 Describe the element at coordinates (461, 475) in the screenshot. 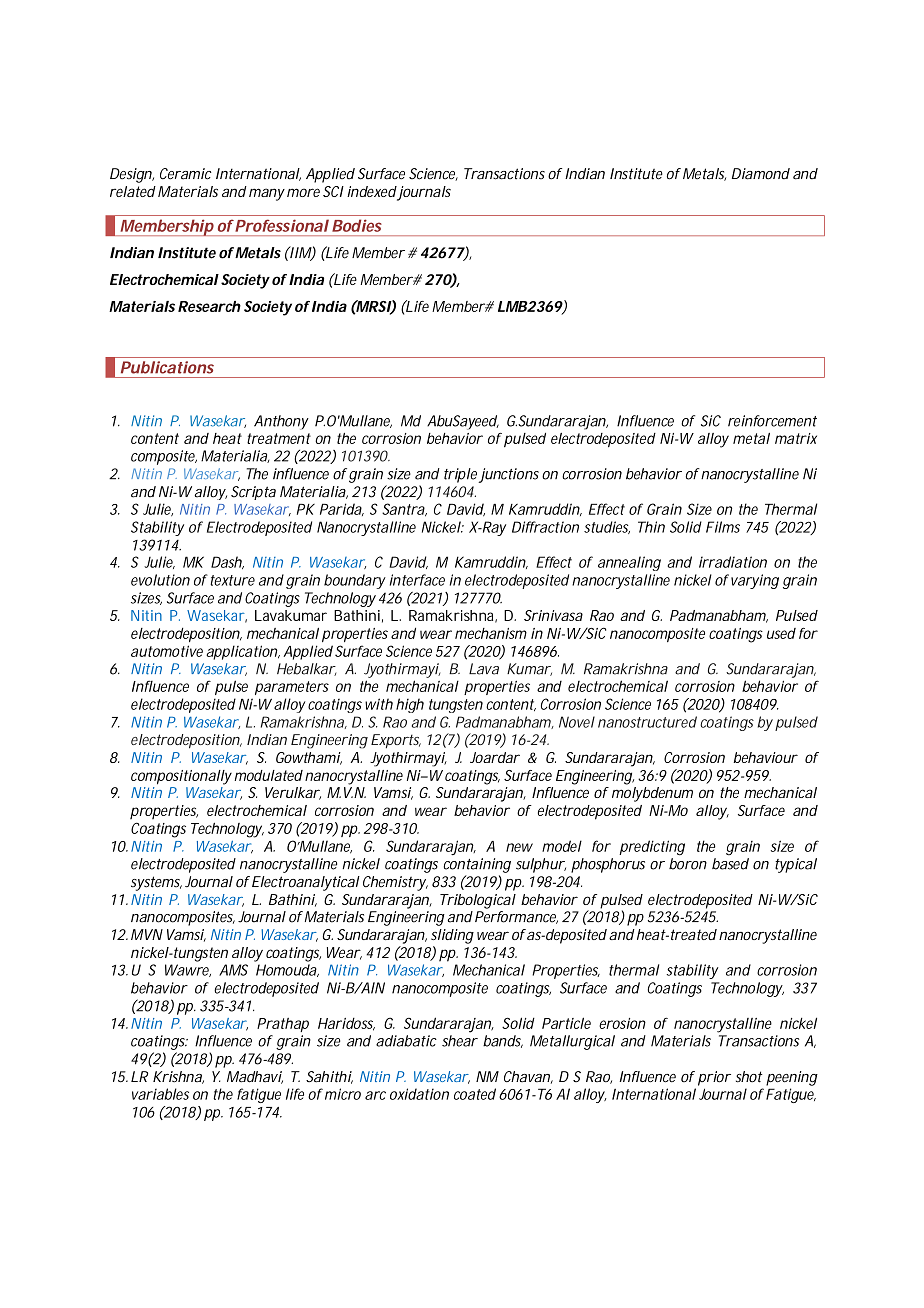

I see `triple` at that location.
